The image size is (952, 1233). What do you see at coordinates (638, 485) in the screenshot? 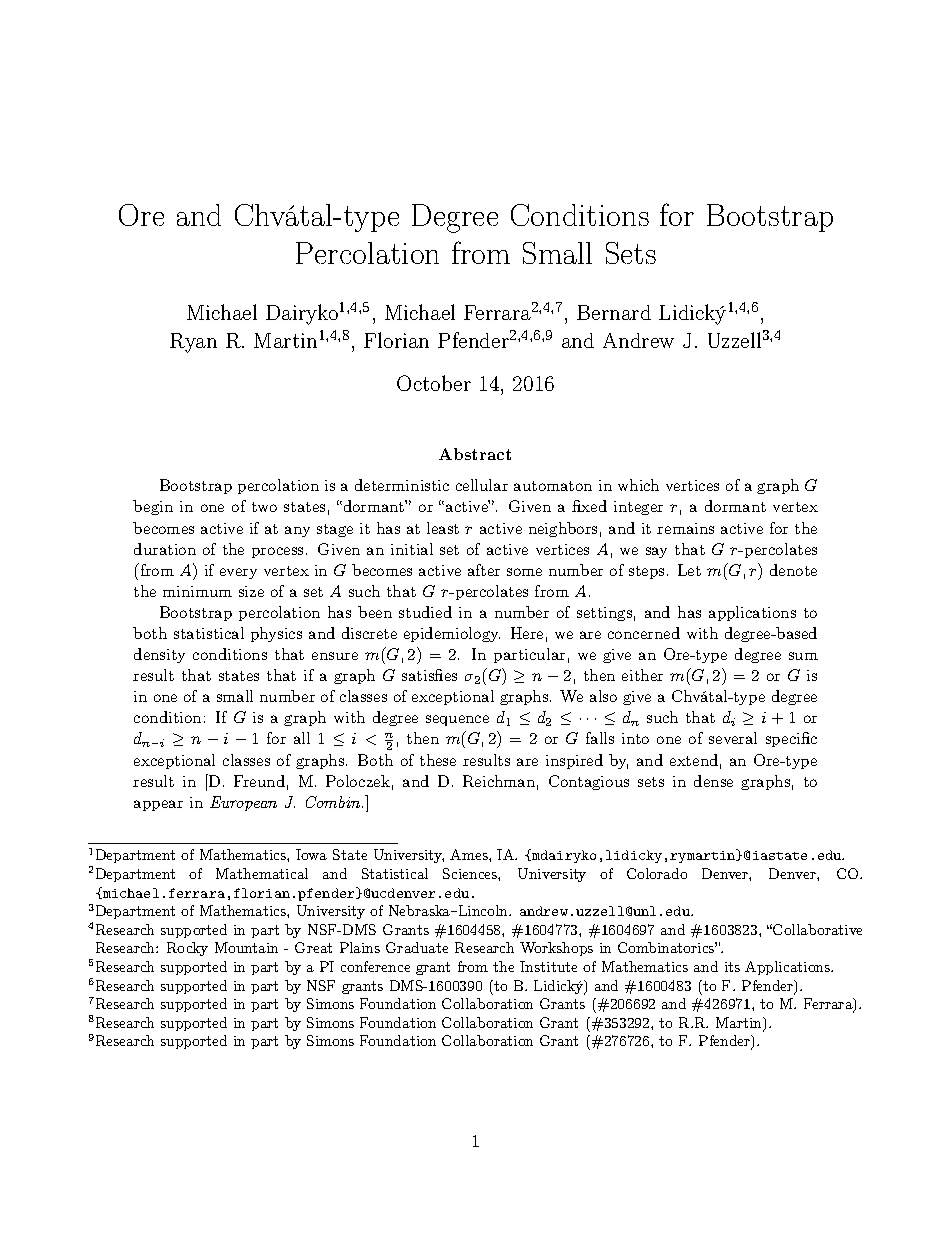
I see `which` at bounding box center [638, 485].
